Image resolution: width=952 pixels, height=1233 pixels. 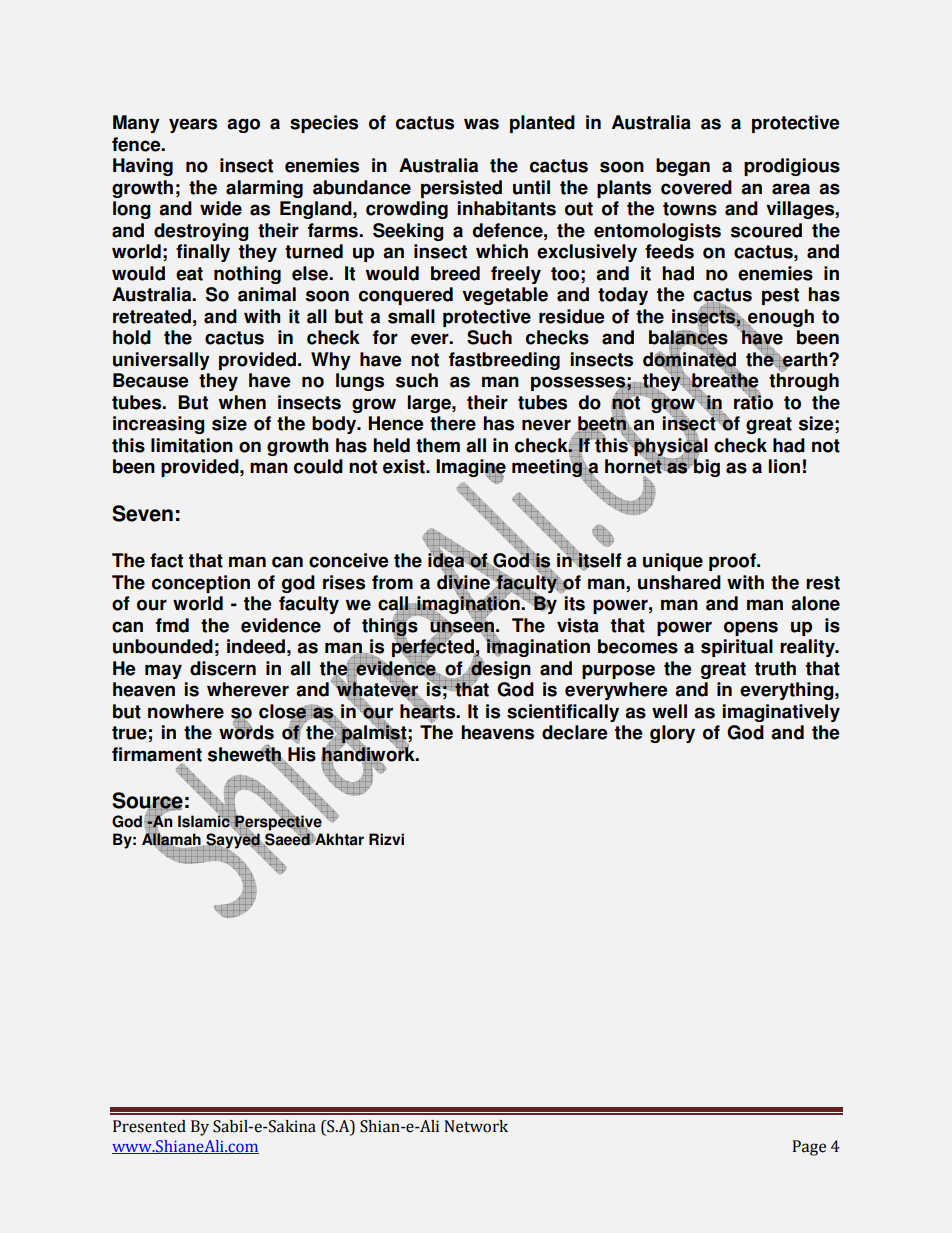 I want to click on Network, so click(x=476, y=1126).
